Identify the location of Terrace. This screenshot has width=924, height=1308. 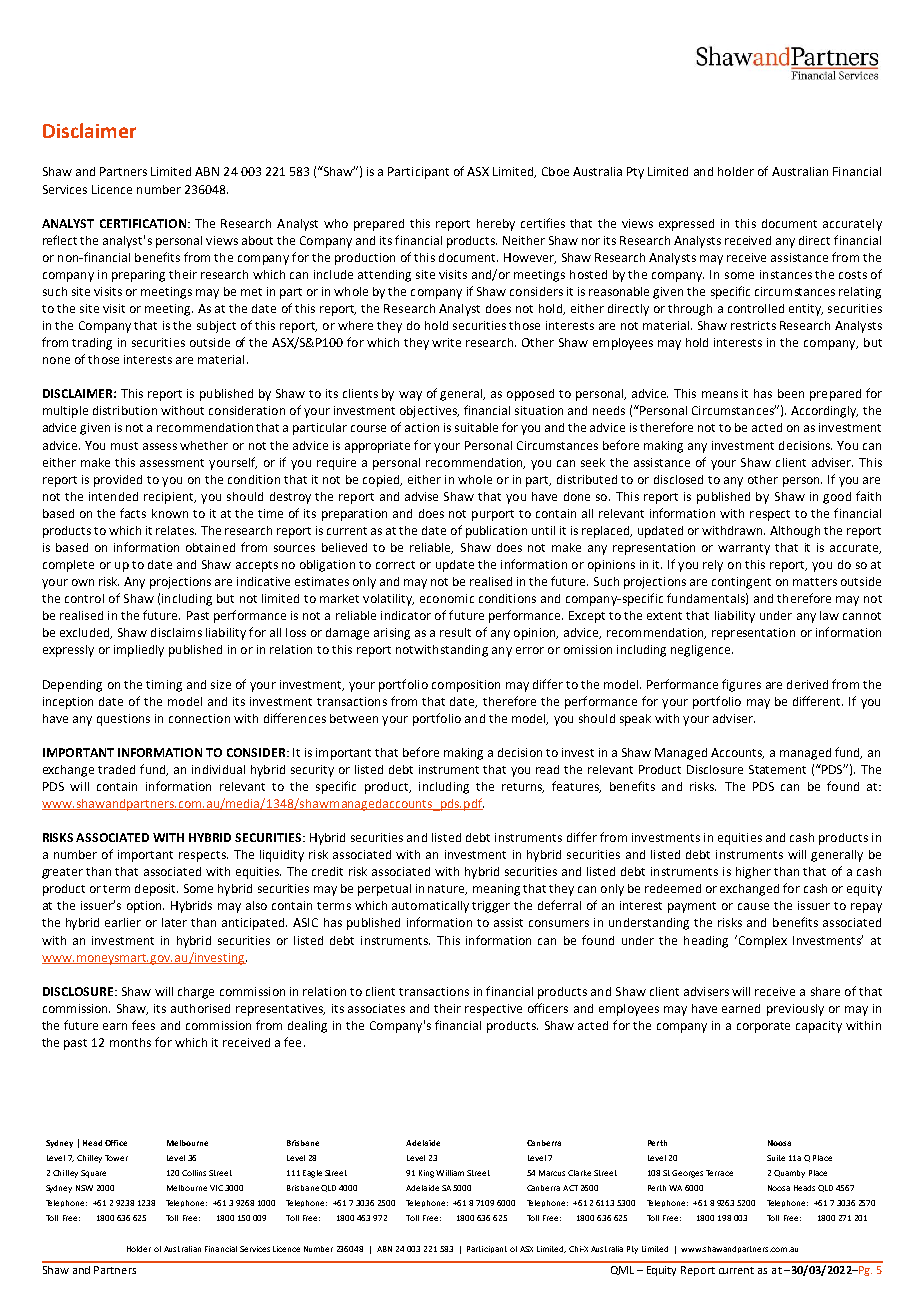
(719, 1173).
